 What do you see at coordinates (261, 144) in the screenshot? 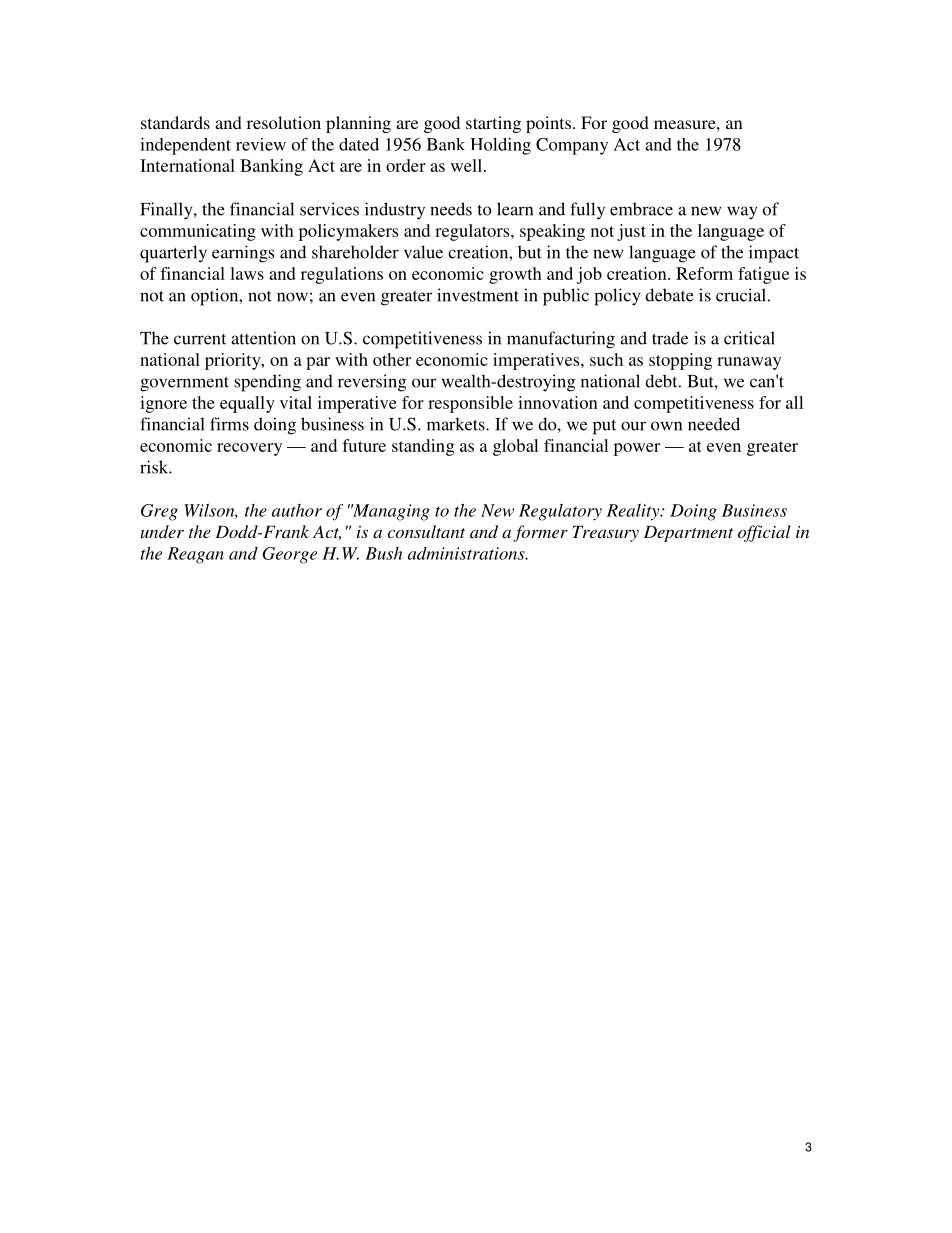
I see `review` at bounding box center [261, 144].
